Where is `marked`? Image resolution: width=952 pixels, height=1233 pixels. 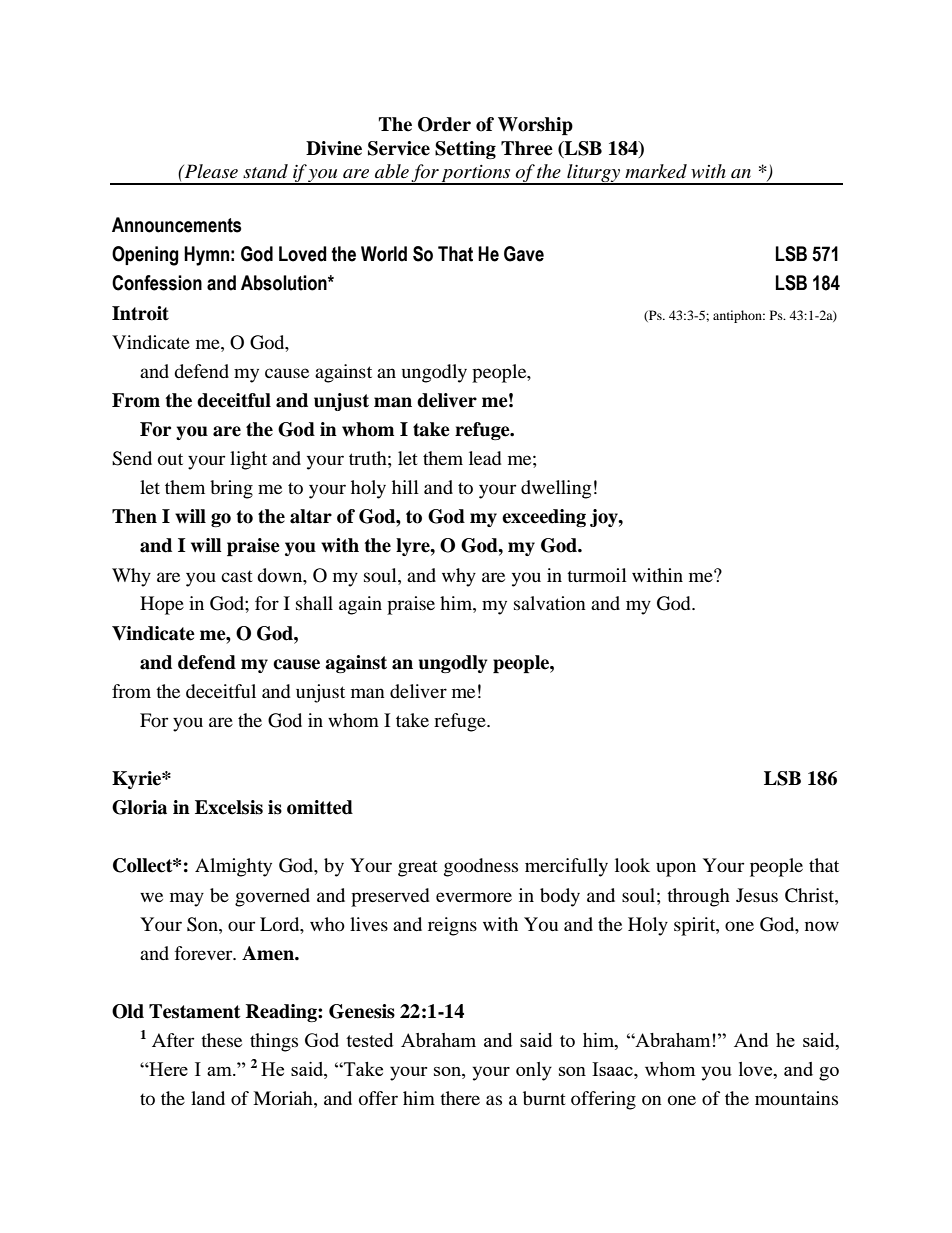
marked is located at coordinates (656, 171).
